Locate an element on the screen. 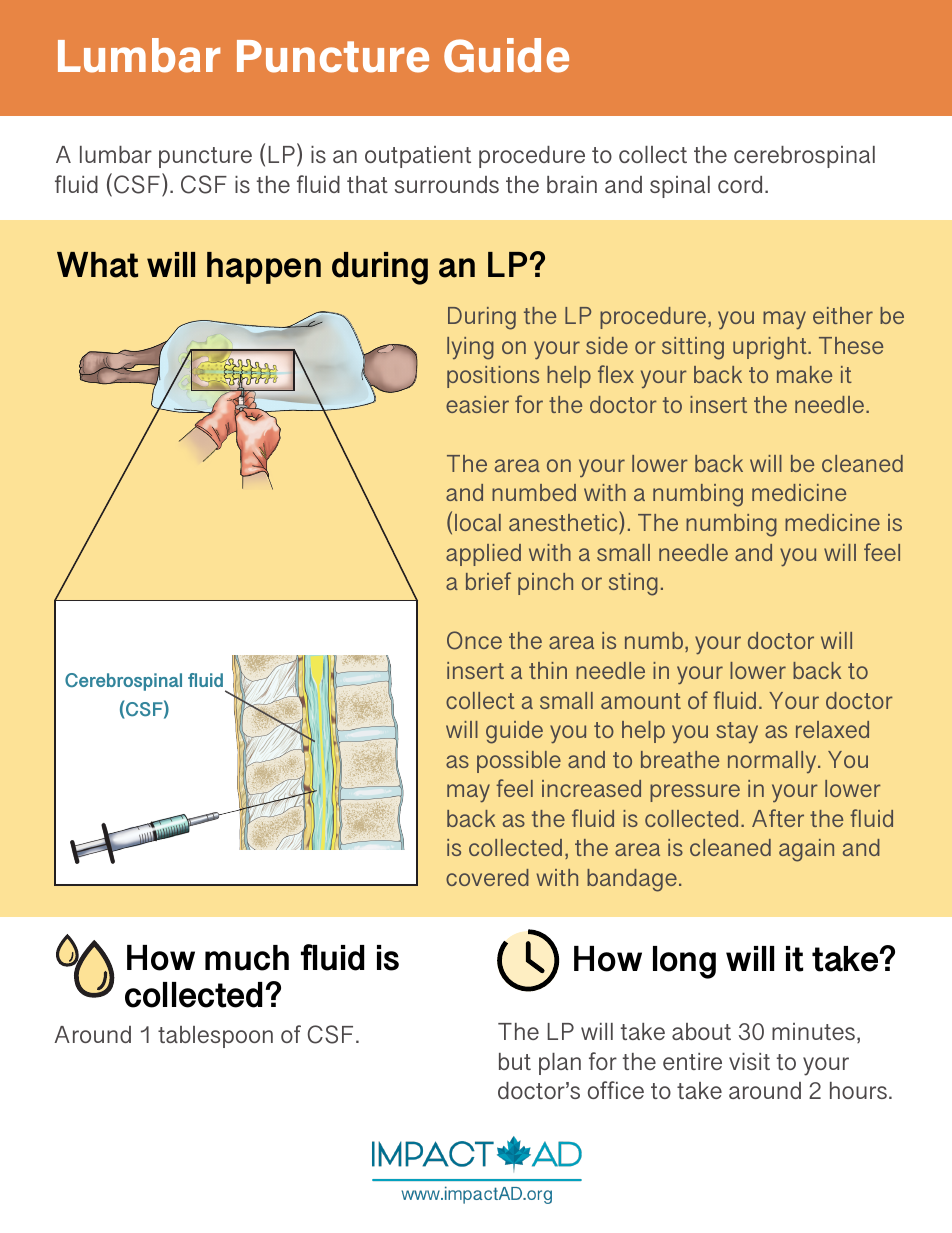 This screenshot has width=952, height=1233. happen is located at coordinates (264, 268).
